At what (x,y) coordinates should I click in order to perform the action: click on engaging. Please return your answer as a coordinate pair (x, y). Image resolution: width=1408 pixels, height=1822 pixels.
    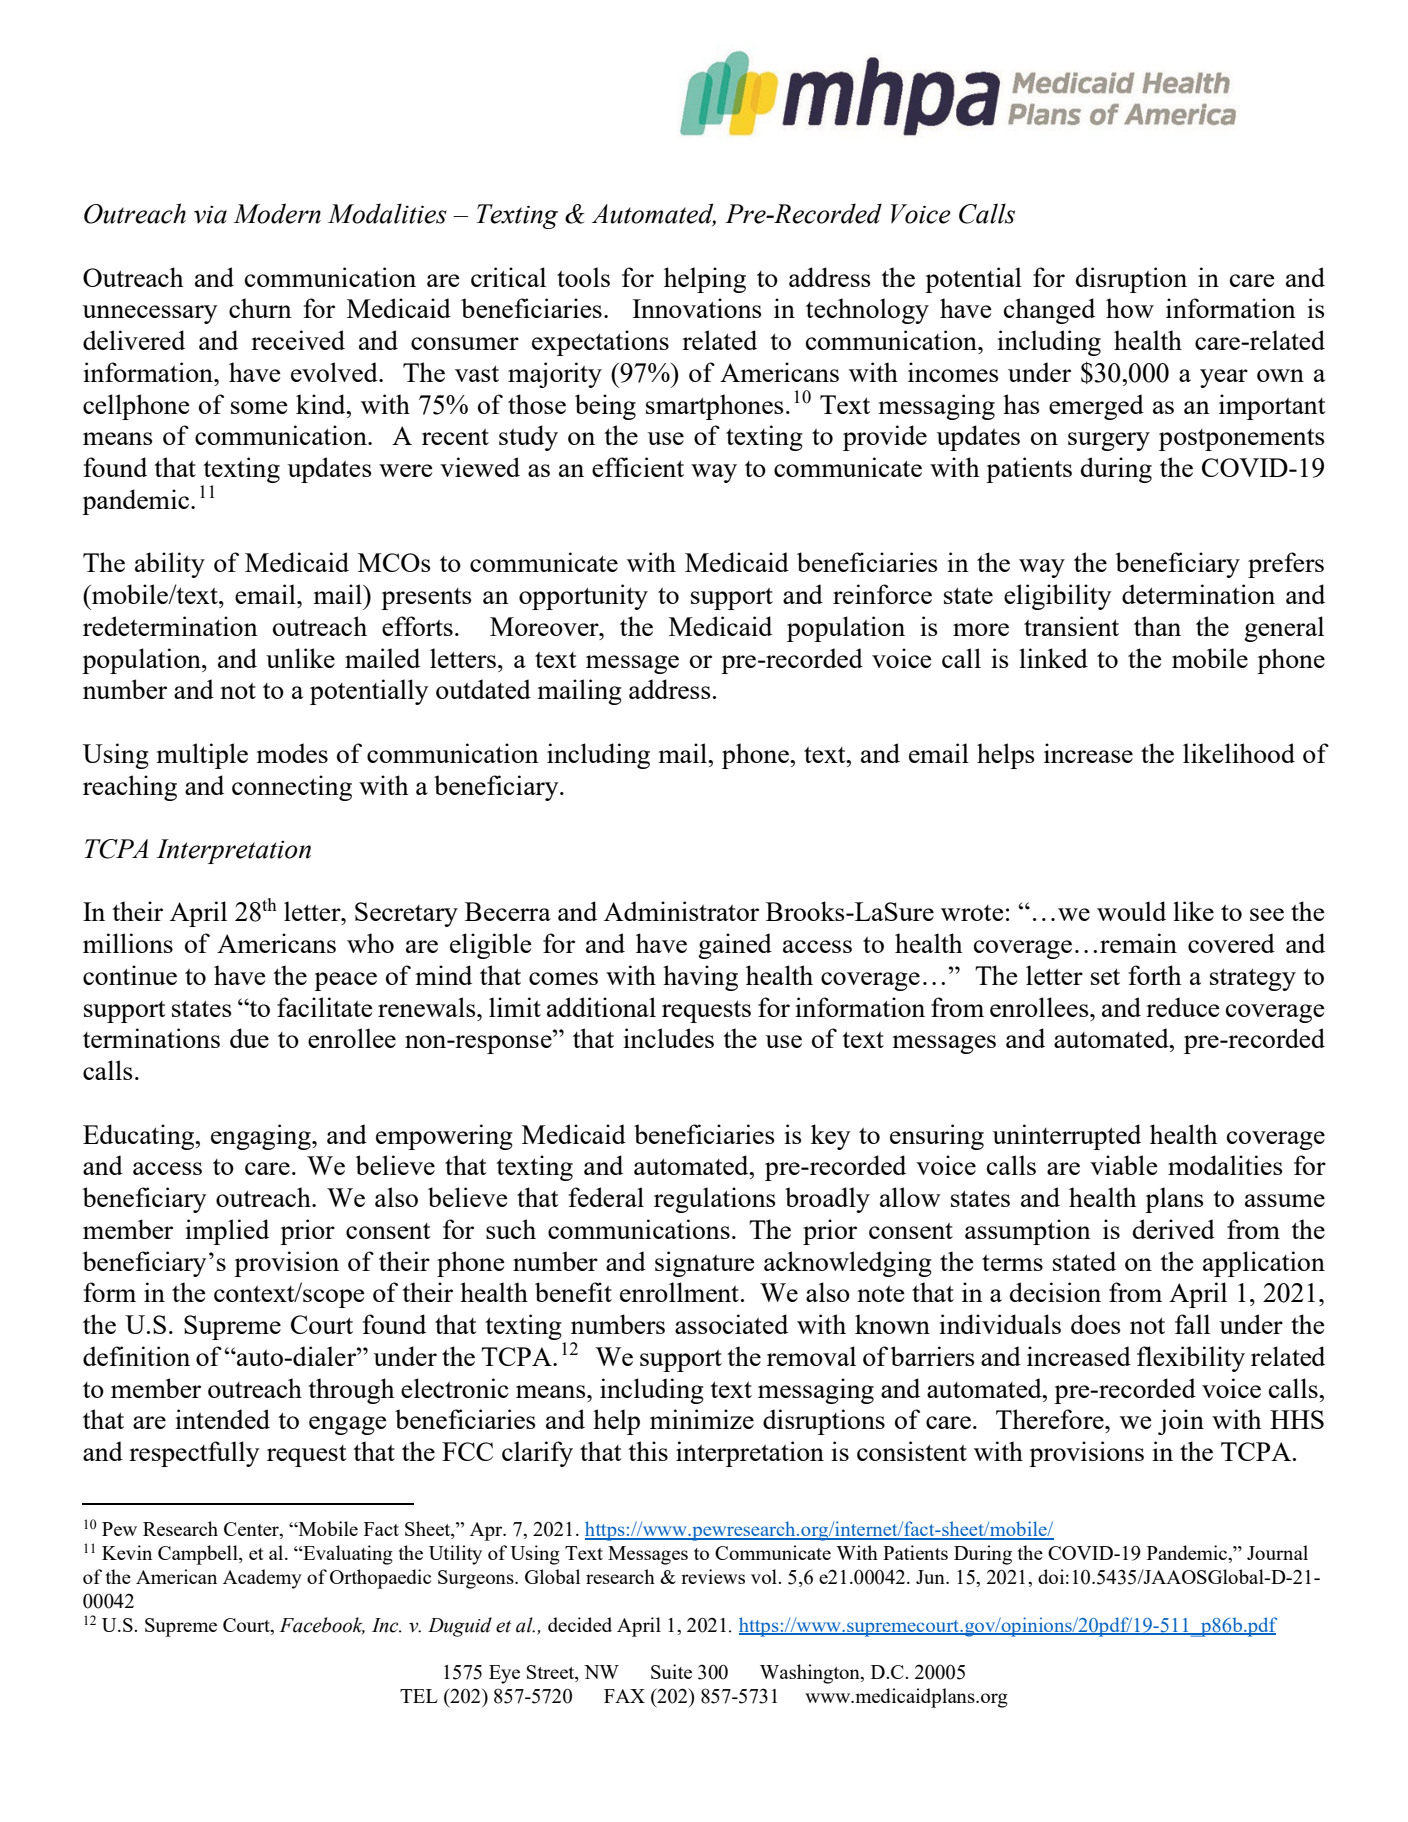
    Looking at the image, I should click on (262, 1137).
